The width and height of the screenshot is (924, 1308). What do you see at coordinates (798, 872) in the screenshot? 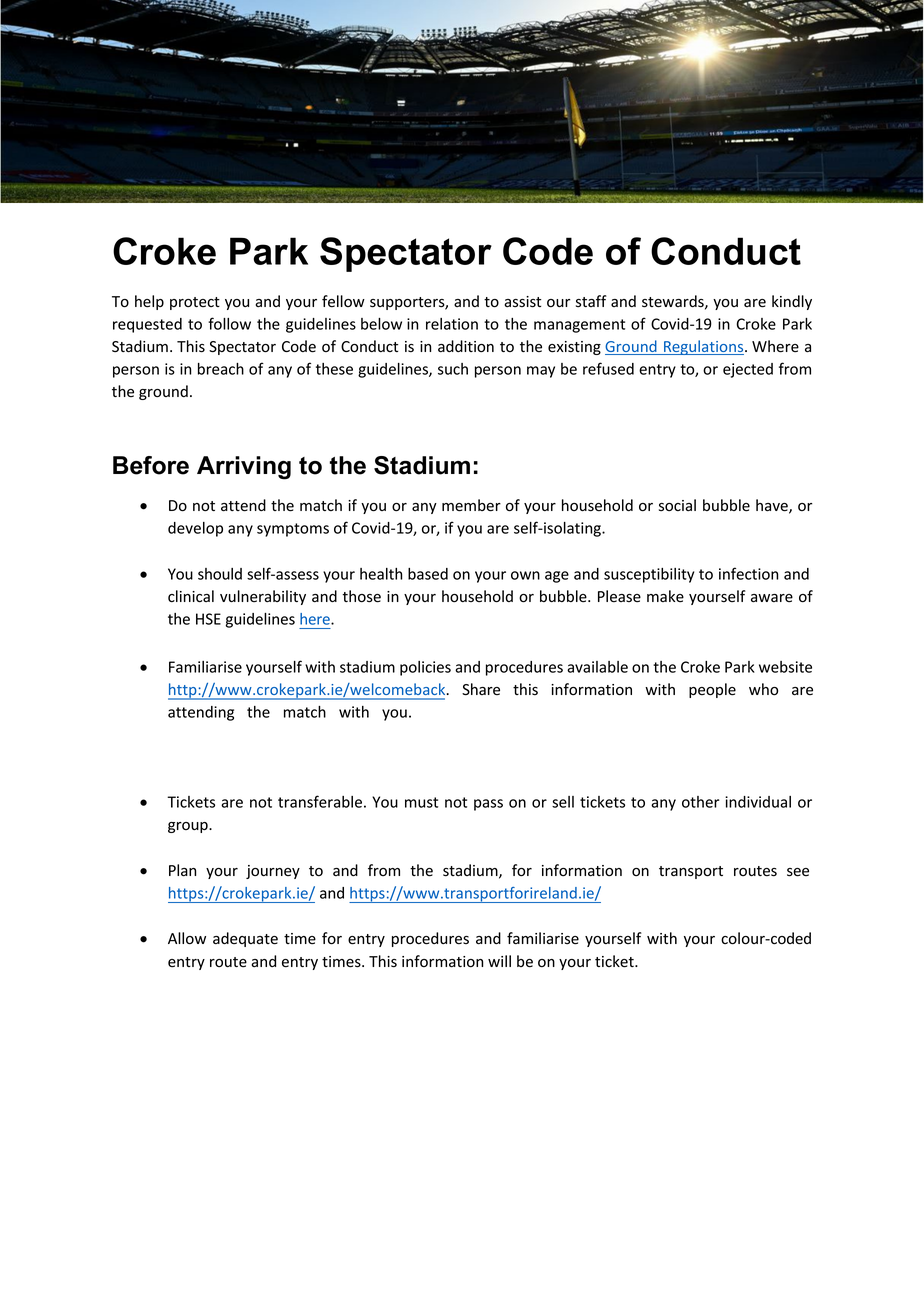
I see `see` at bounding box center [798, 872].
